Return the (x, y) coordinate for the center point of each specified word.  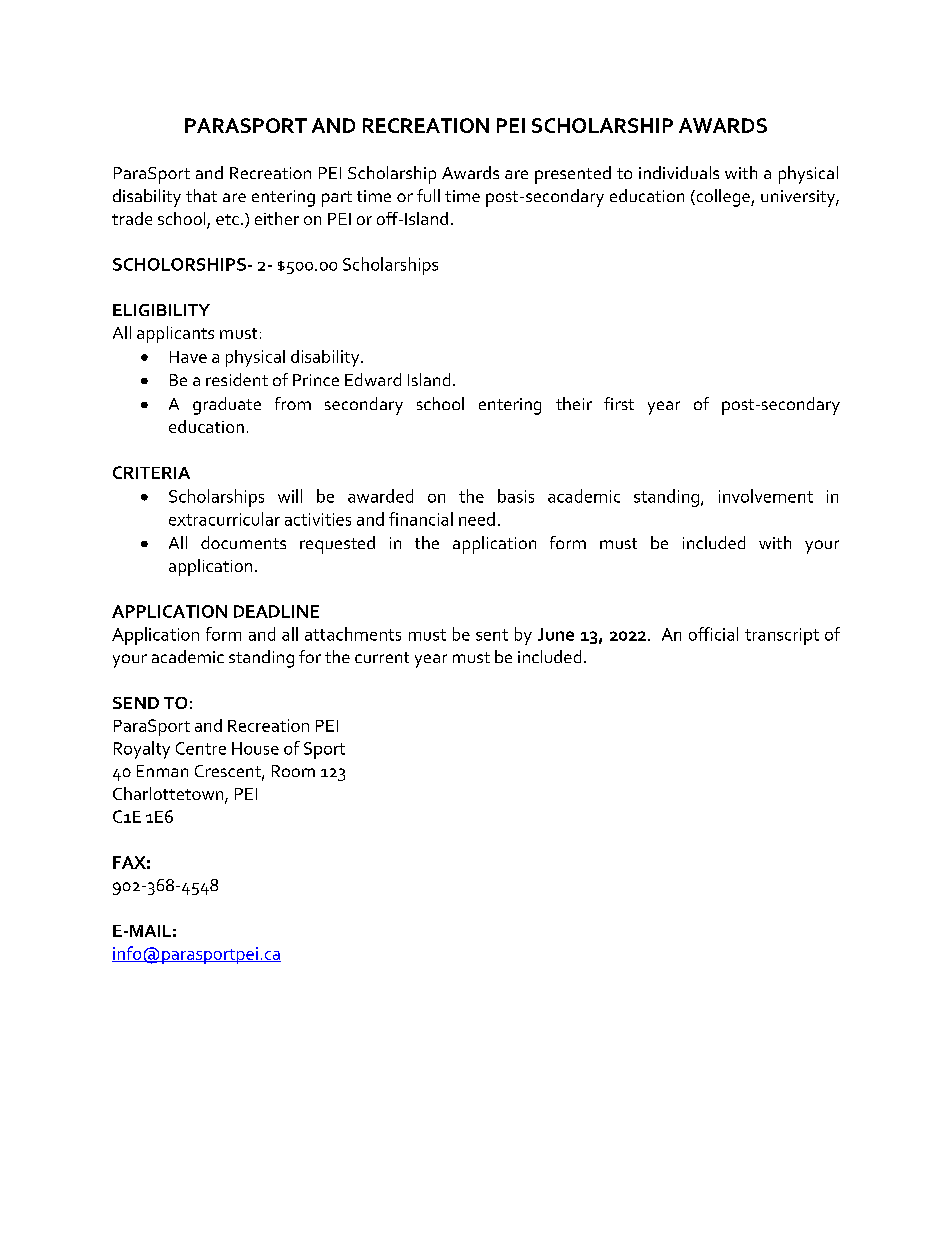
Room (293, 771)
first (619, 403)
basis (516, 496)
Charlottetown (169, 795)
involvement (766, 496)
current (382, 657)
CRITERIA (151, 472)
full (428, 195)
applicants (175, 334)
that (201, 195)
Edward (373, 379)
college (723, 198)
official (713, 634)
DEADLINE (276, 611)
